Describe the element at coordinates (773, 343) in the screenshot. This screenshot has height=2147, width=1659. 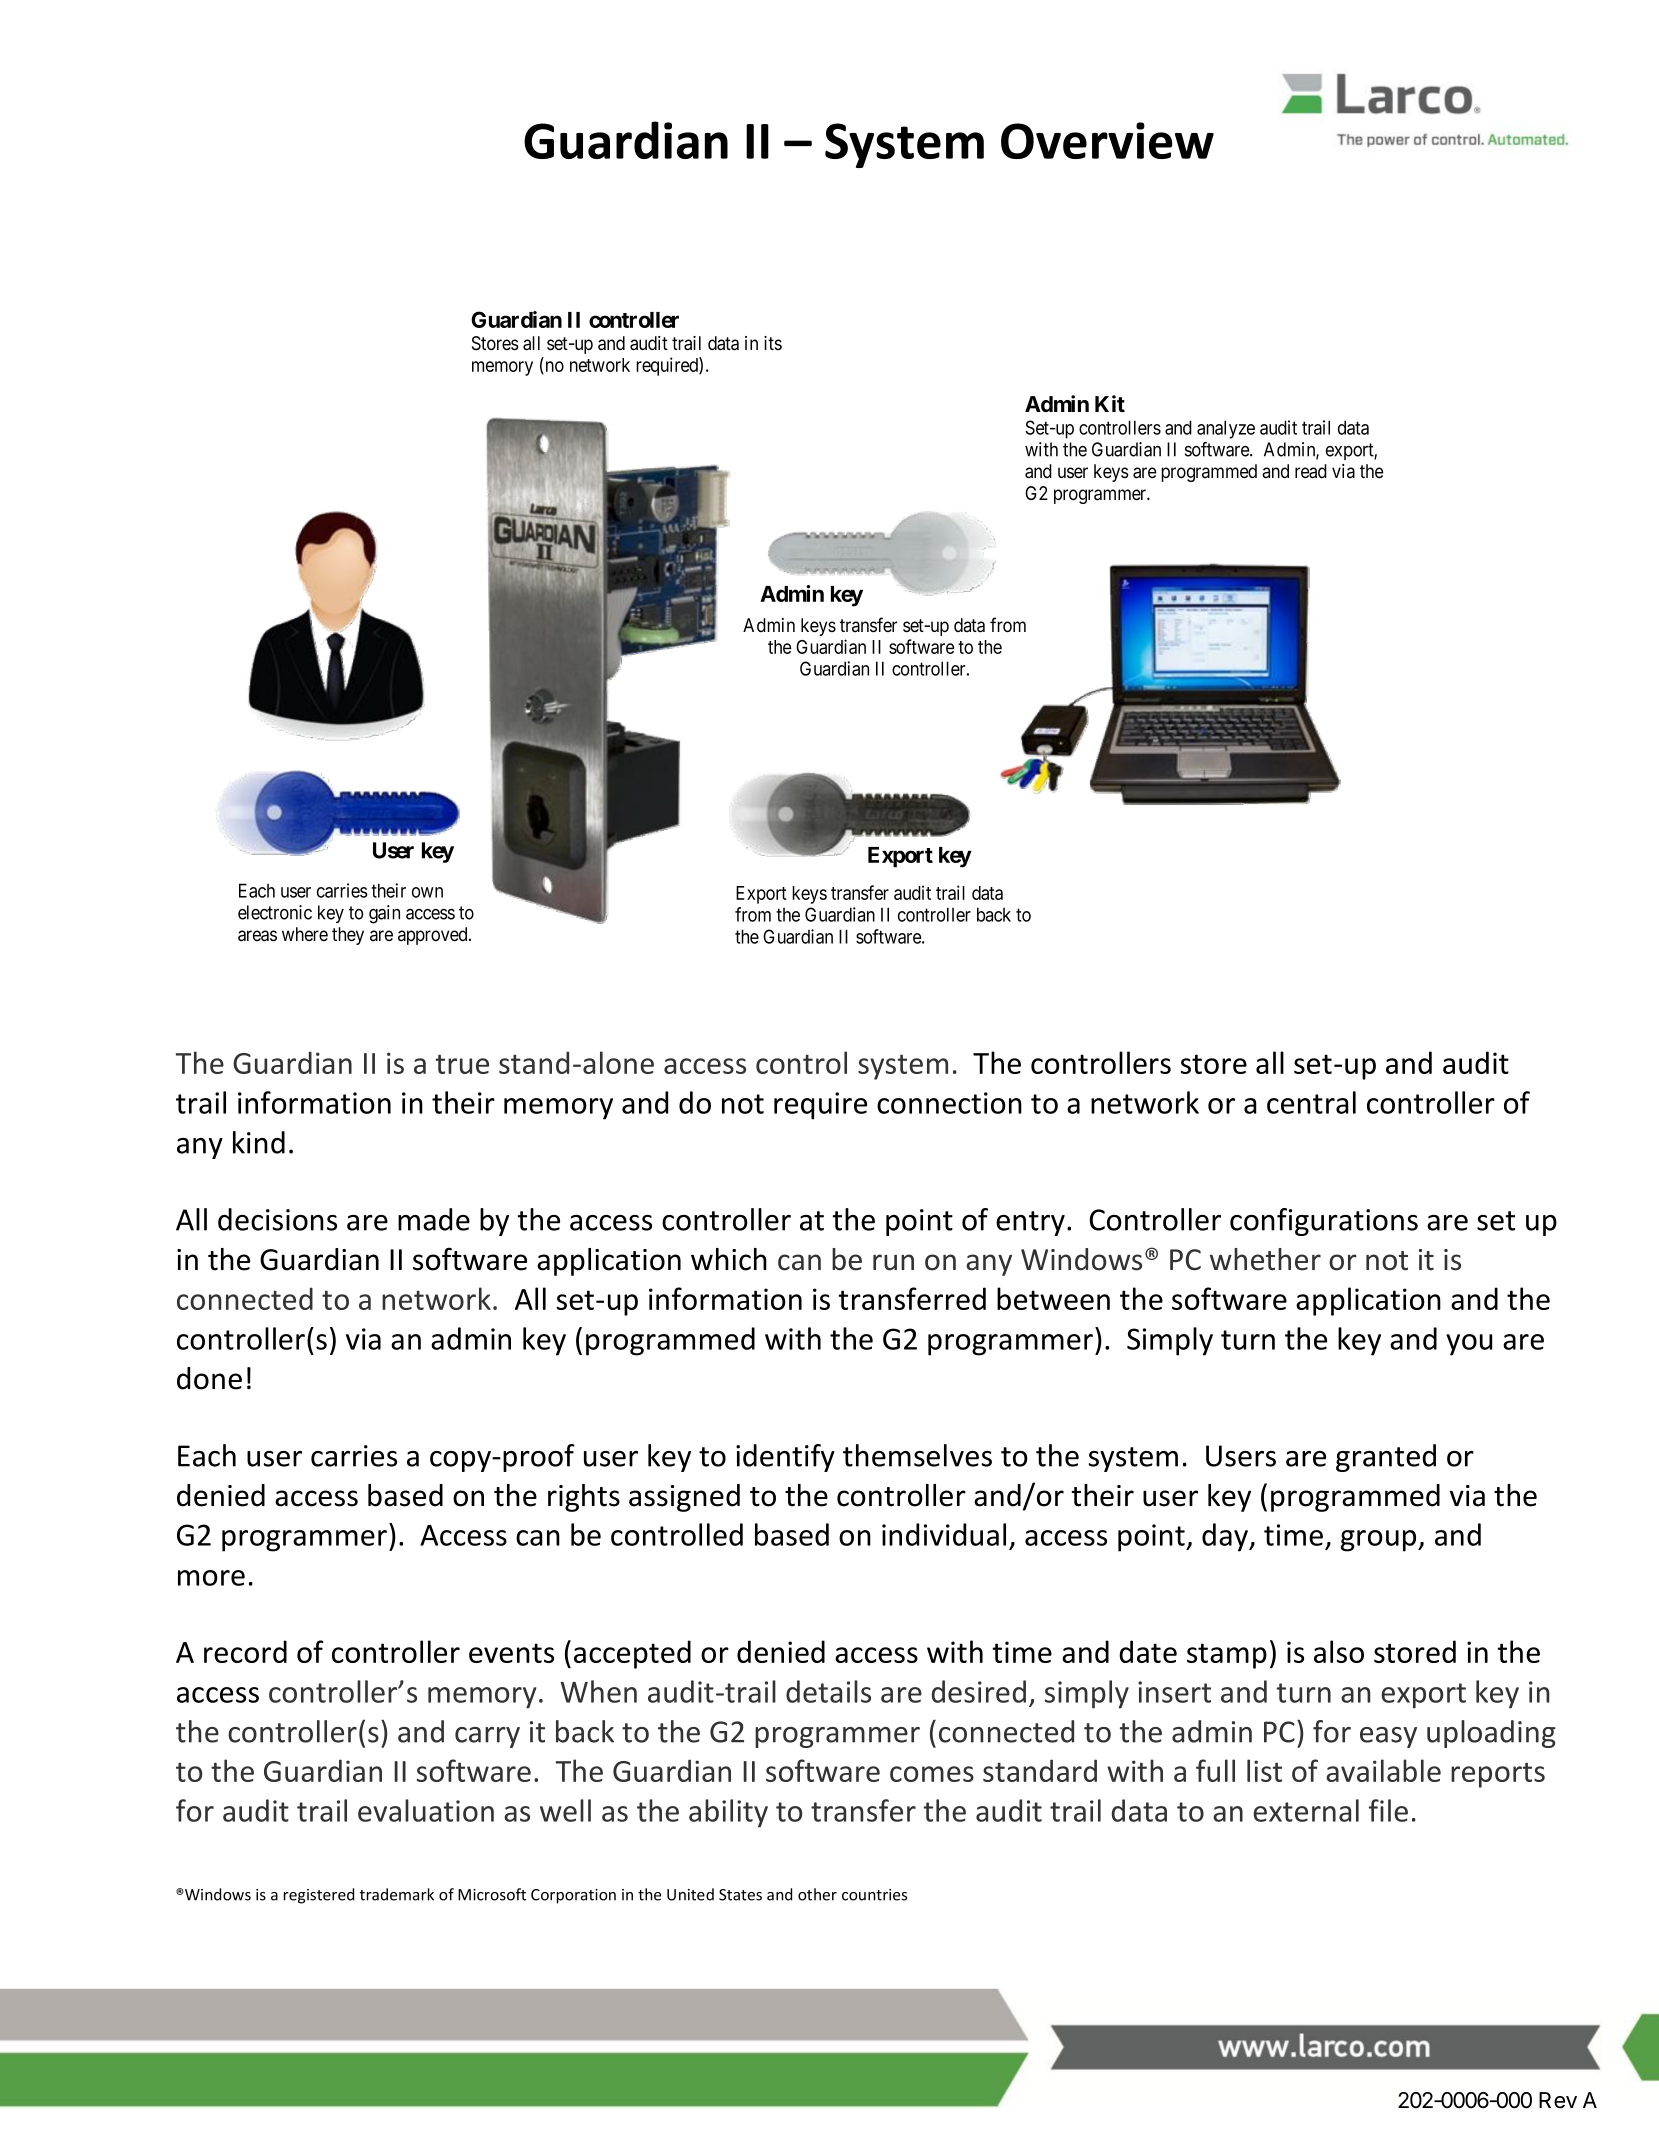
I see `its` at that location.
